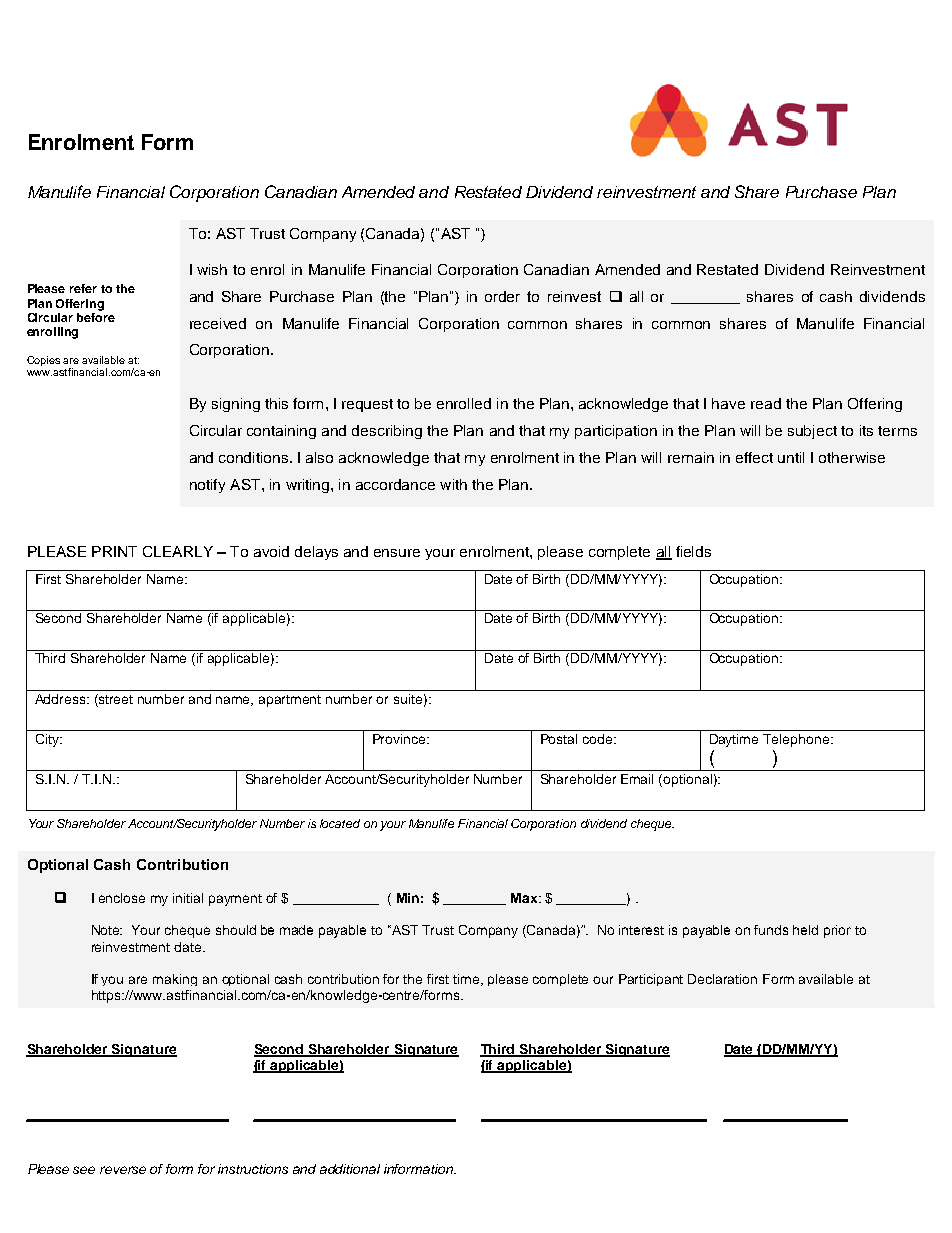 The height and width of the screenshot is (1233, 952). Describe the element at coordinates (350, 1169) in the screenshot. I see `additional` at that location.
